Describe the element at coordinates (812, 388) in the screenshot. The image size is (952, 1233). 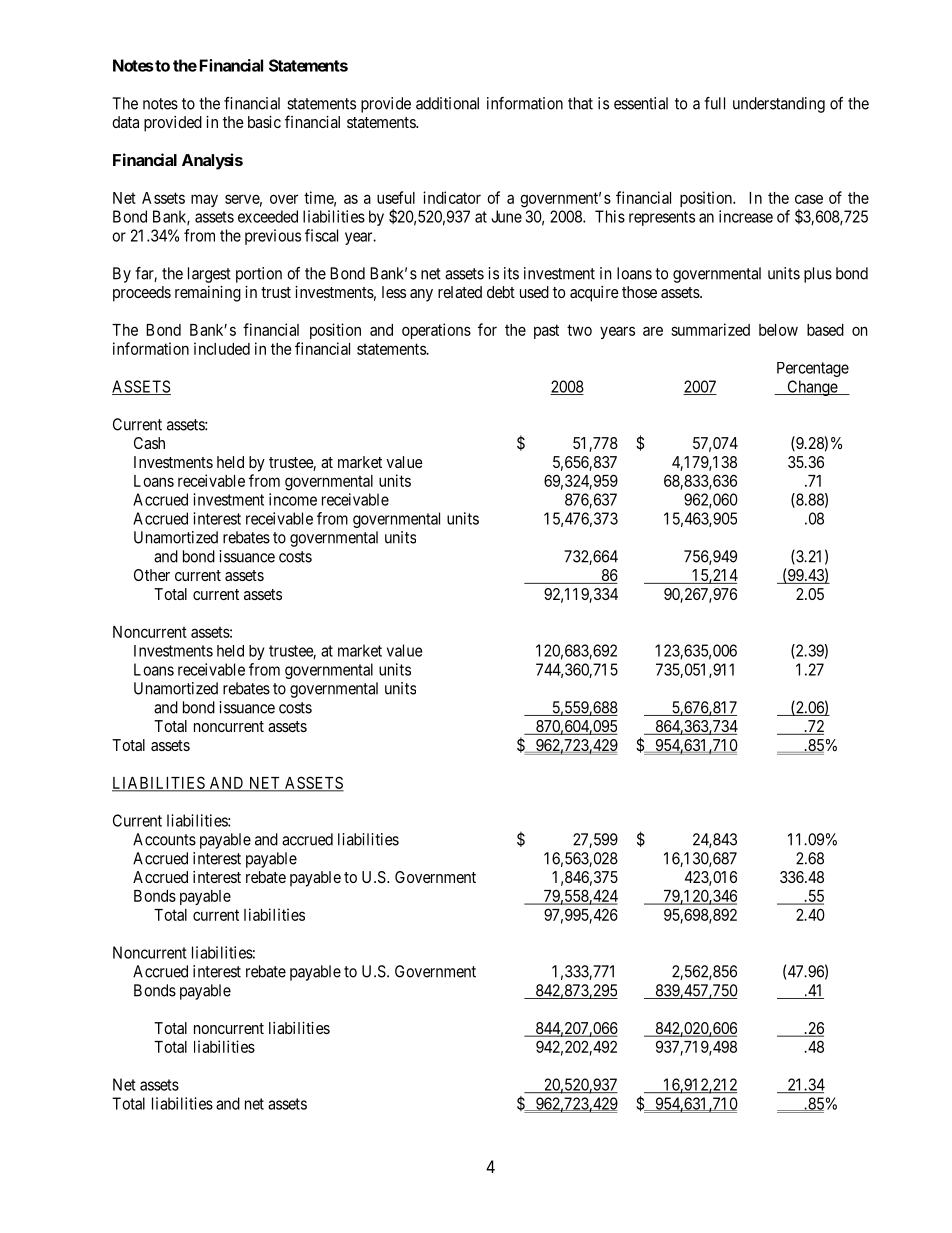
I see `Change` at that location.
